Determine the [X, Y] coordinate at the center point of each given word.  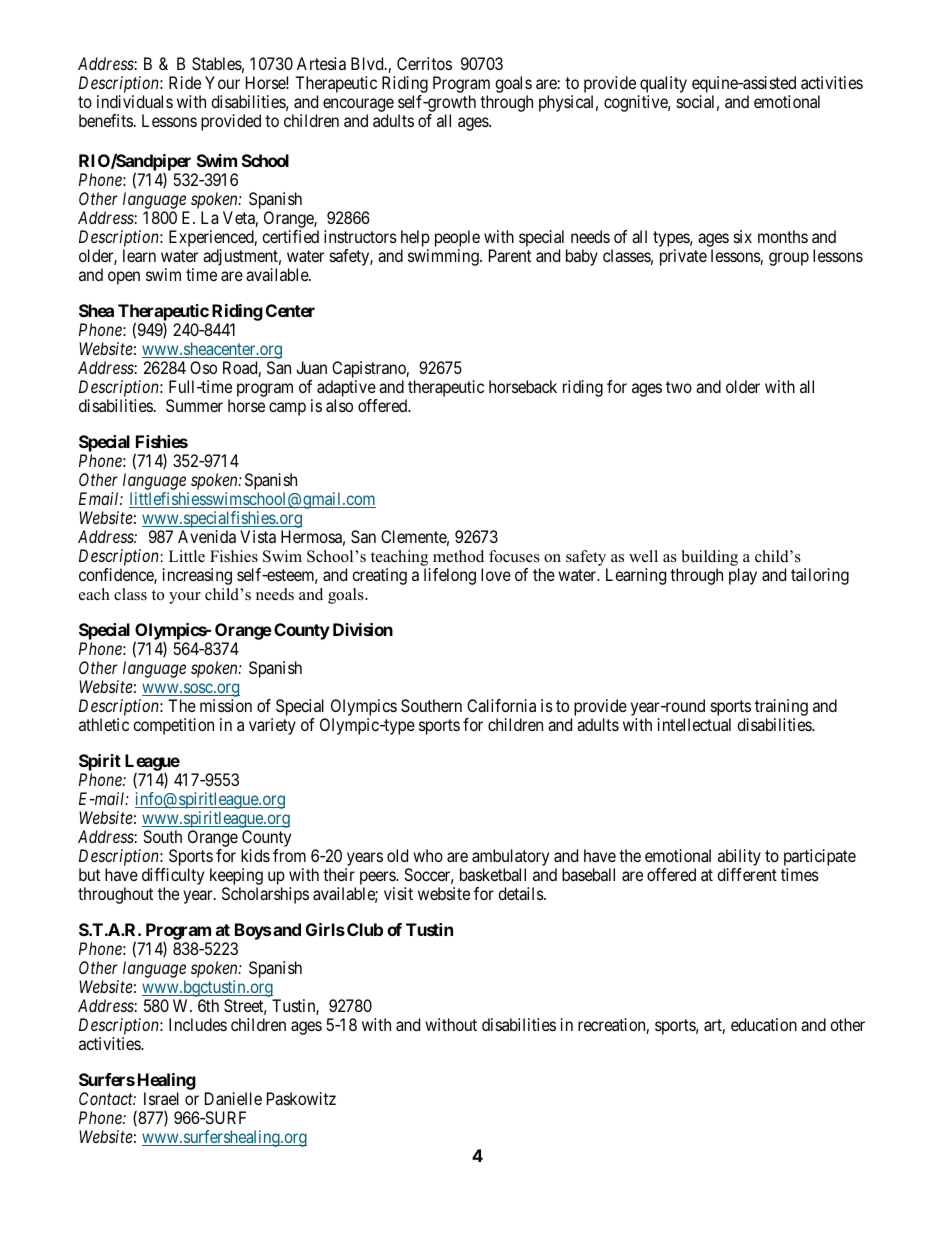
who [428, 855]
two [679, 387]
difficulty [173, 876]
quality [662, 86]
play [743, 576]
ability [739, 857]
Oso [203, 367]
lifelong [450, 576]
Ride [185, 82]
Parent [510, 255]
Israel [161, 1098]
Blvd [368, 63]
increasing [197, 576]
